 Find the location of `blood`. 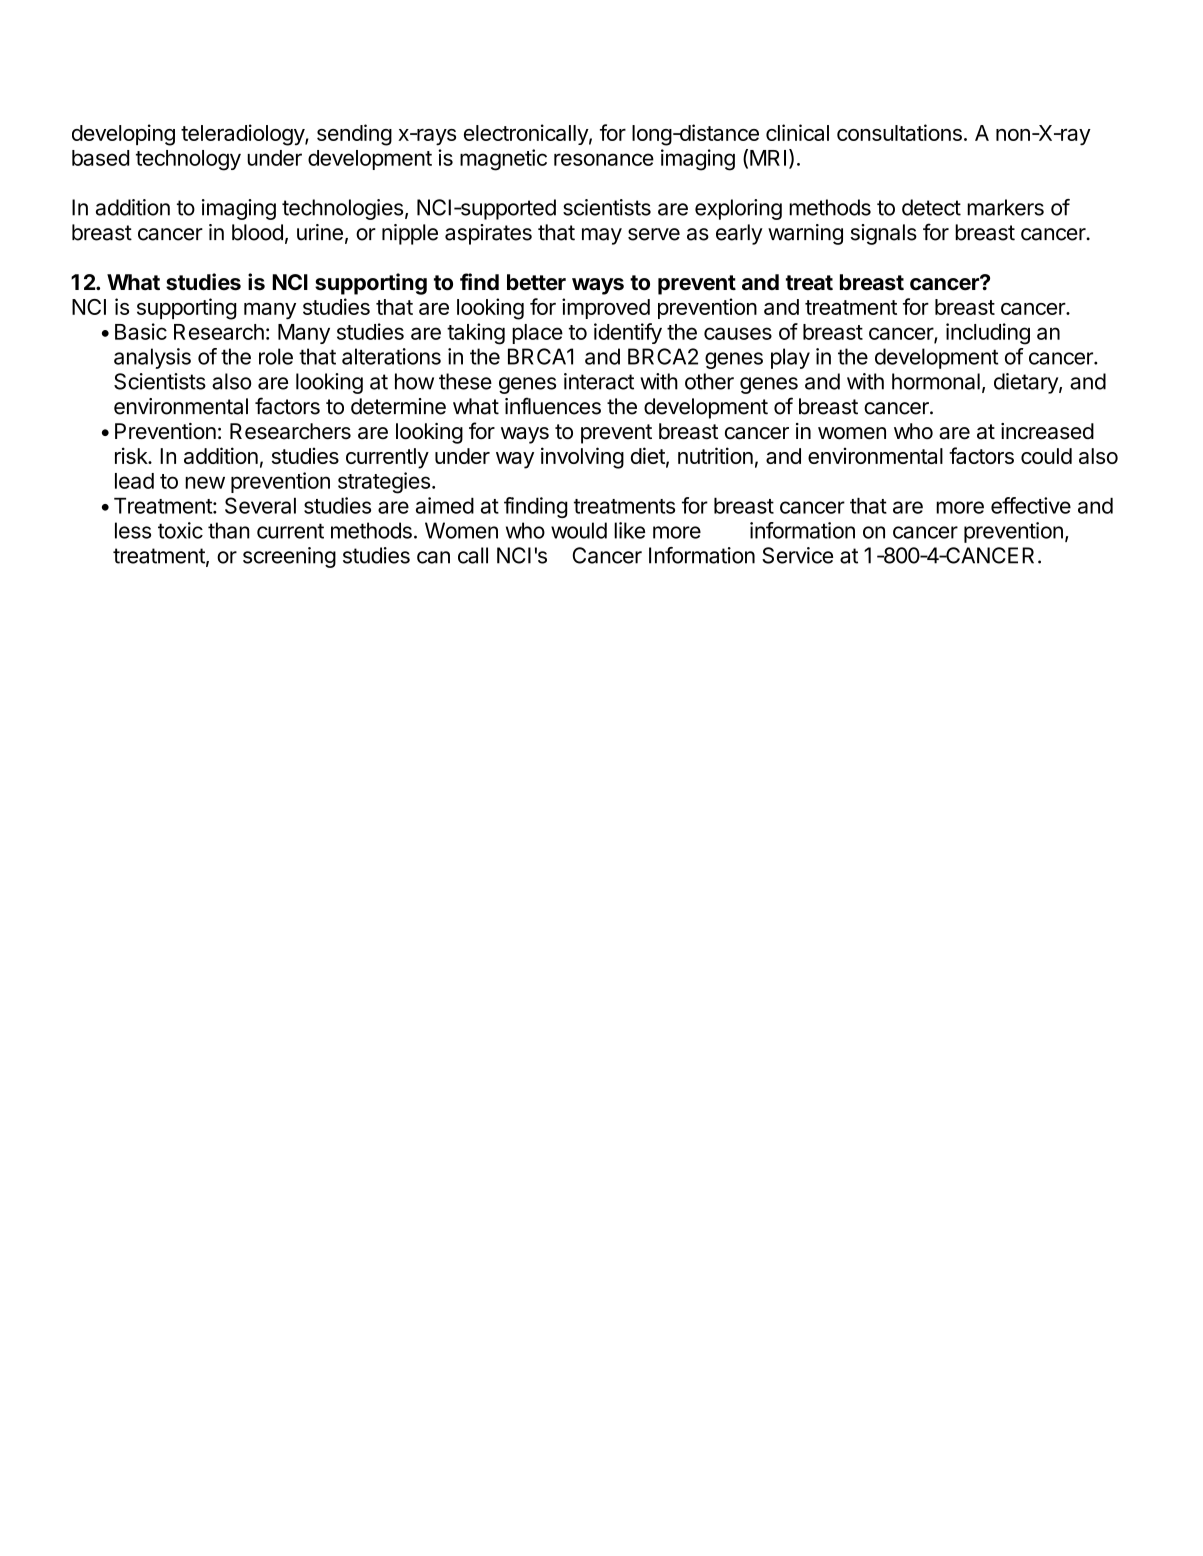

blood is located at coordinates (257, 232).
